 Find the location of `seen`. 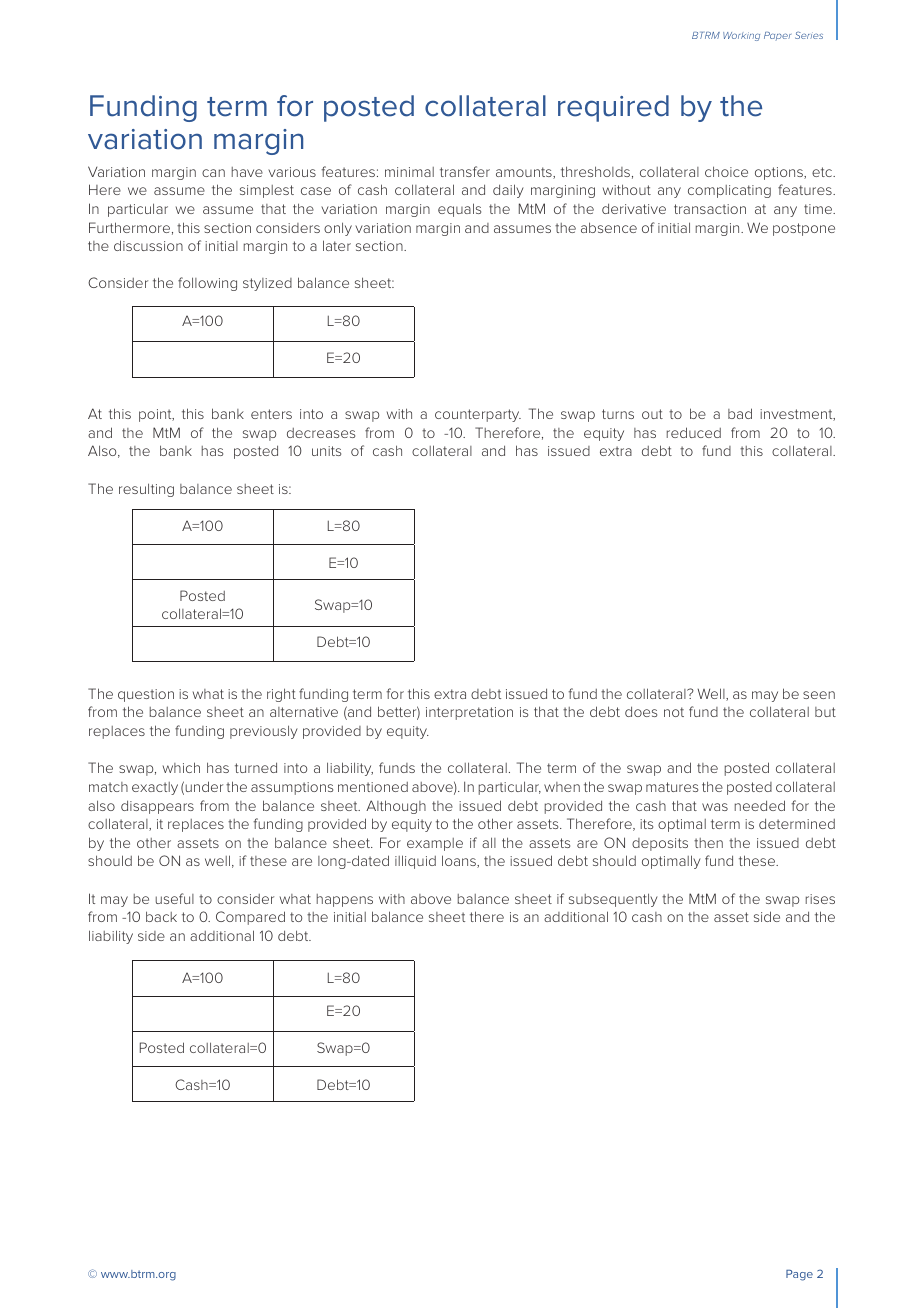

seen is located at coordinates (819, 695).
